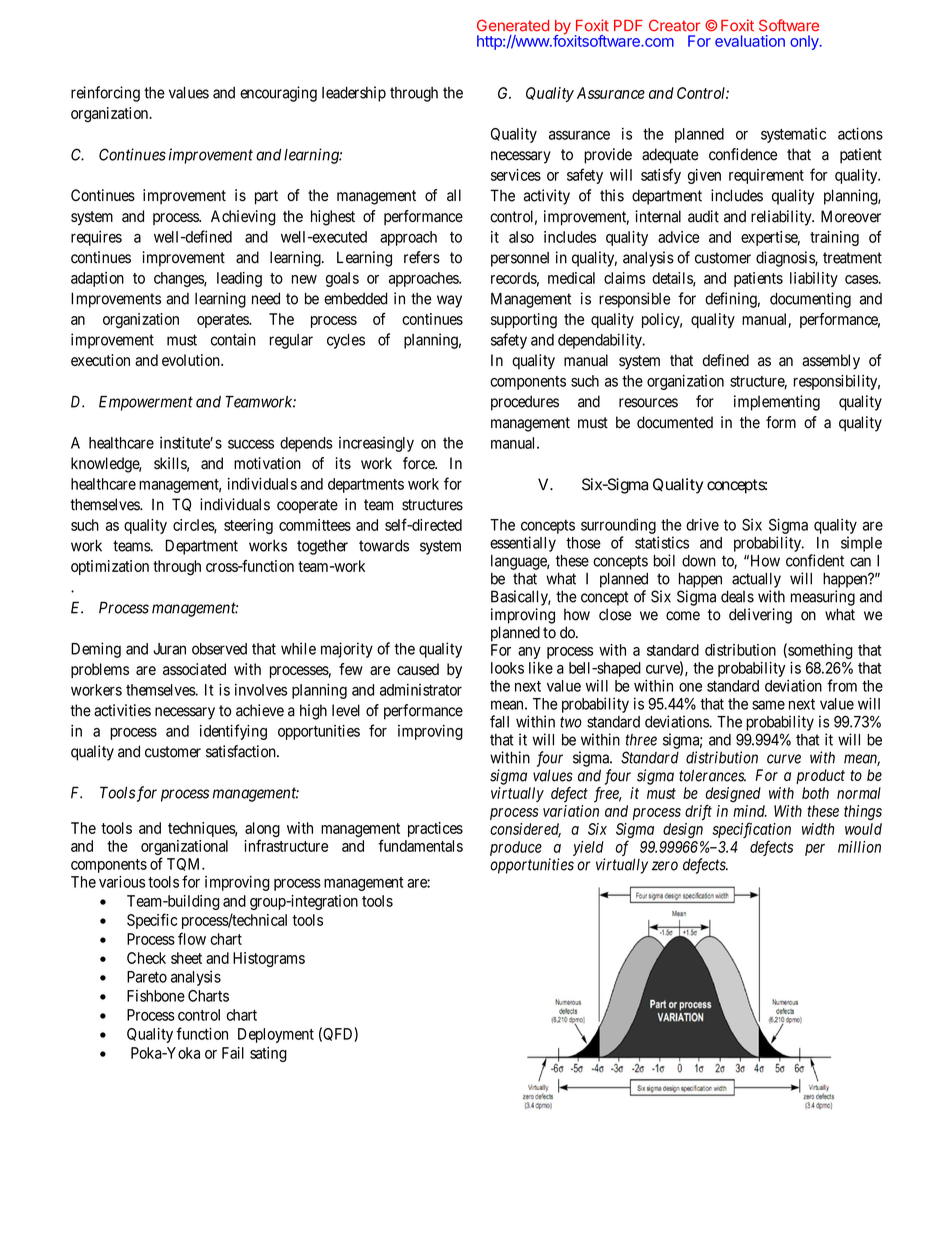 This document has height=1233, width=952. I want to click on associated, so click(194, 669).
